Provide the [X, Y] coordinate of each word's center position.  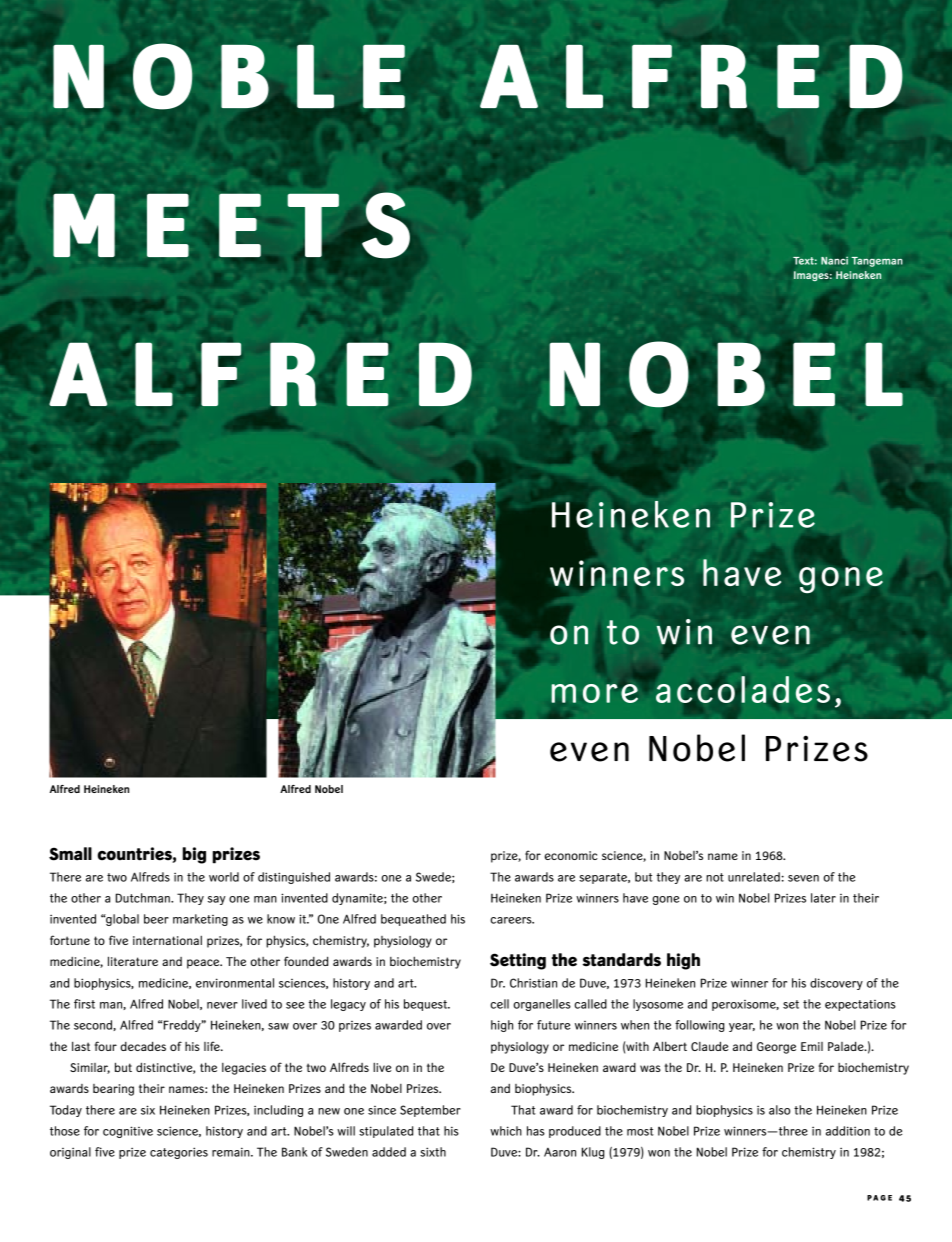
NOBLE [229, 76]
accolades [743, 689]
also [779, 1110]
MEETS [231, 225]
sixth [433, 1152]
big [194, 855]
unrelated [754, 877]
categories [179, 1153]
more [594, 693]
